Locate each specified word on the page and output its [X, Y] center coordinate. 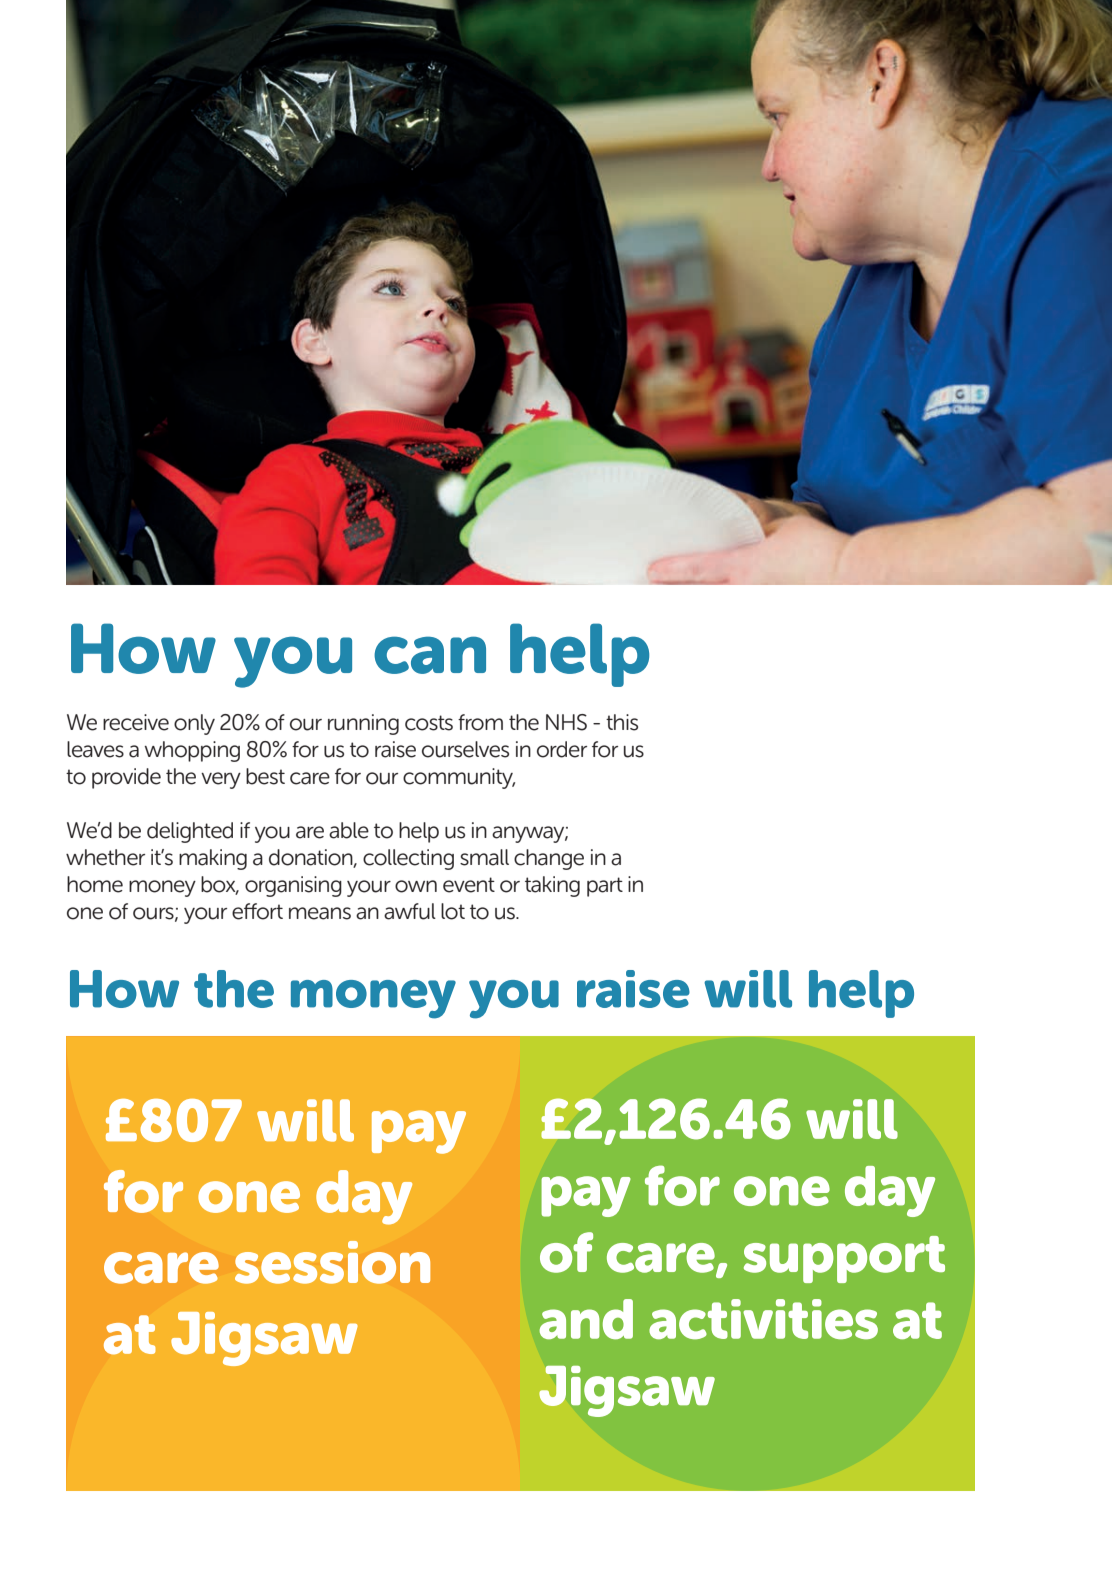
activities [763, 1319]
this [622, 722]
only [194, 724]
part [605, 887]
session [332, 1262]
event [469, 885]
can [430, 655]
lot [453, 911]
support [844, 1259]
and [586, 1319]
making [213, 859]
